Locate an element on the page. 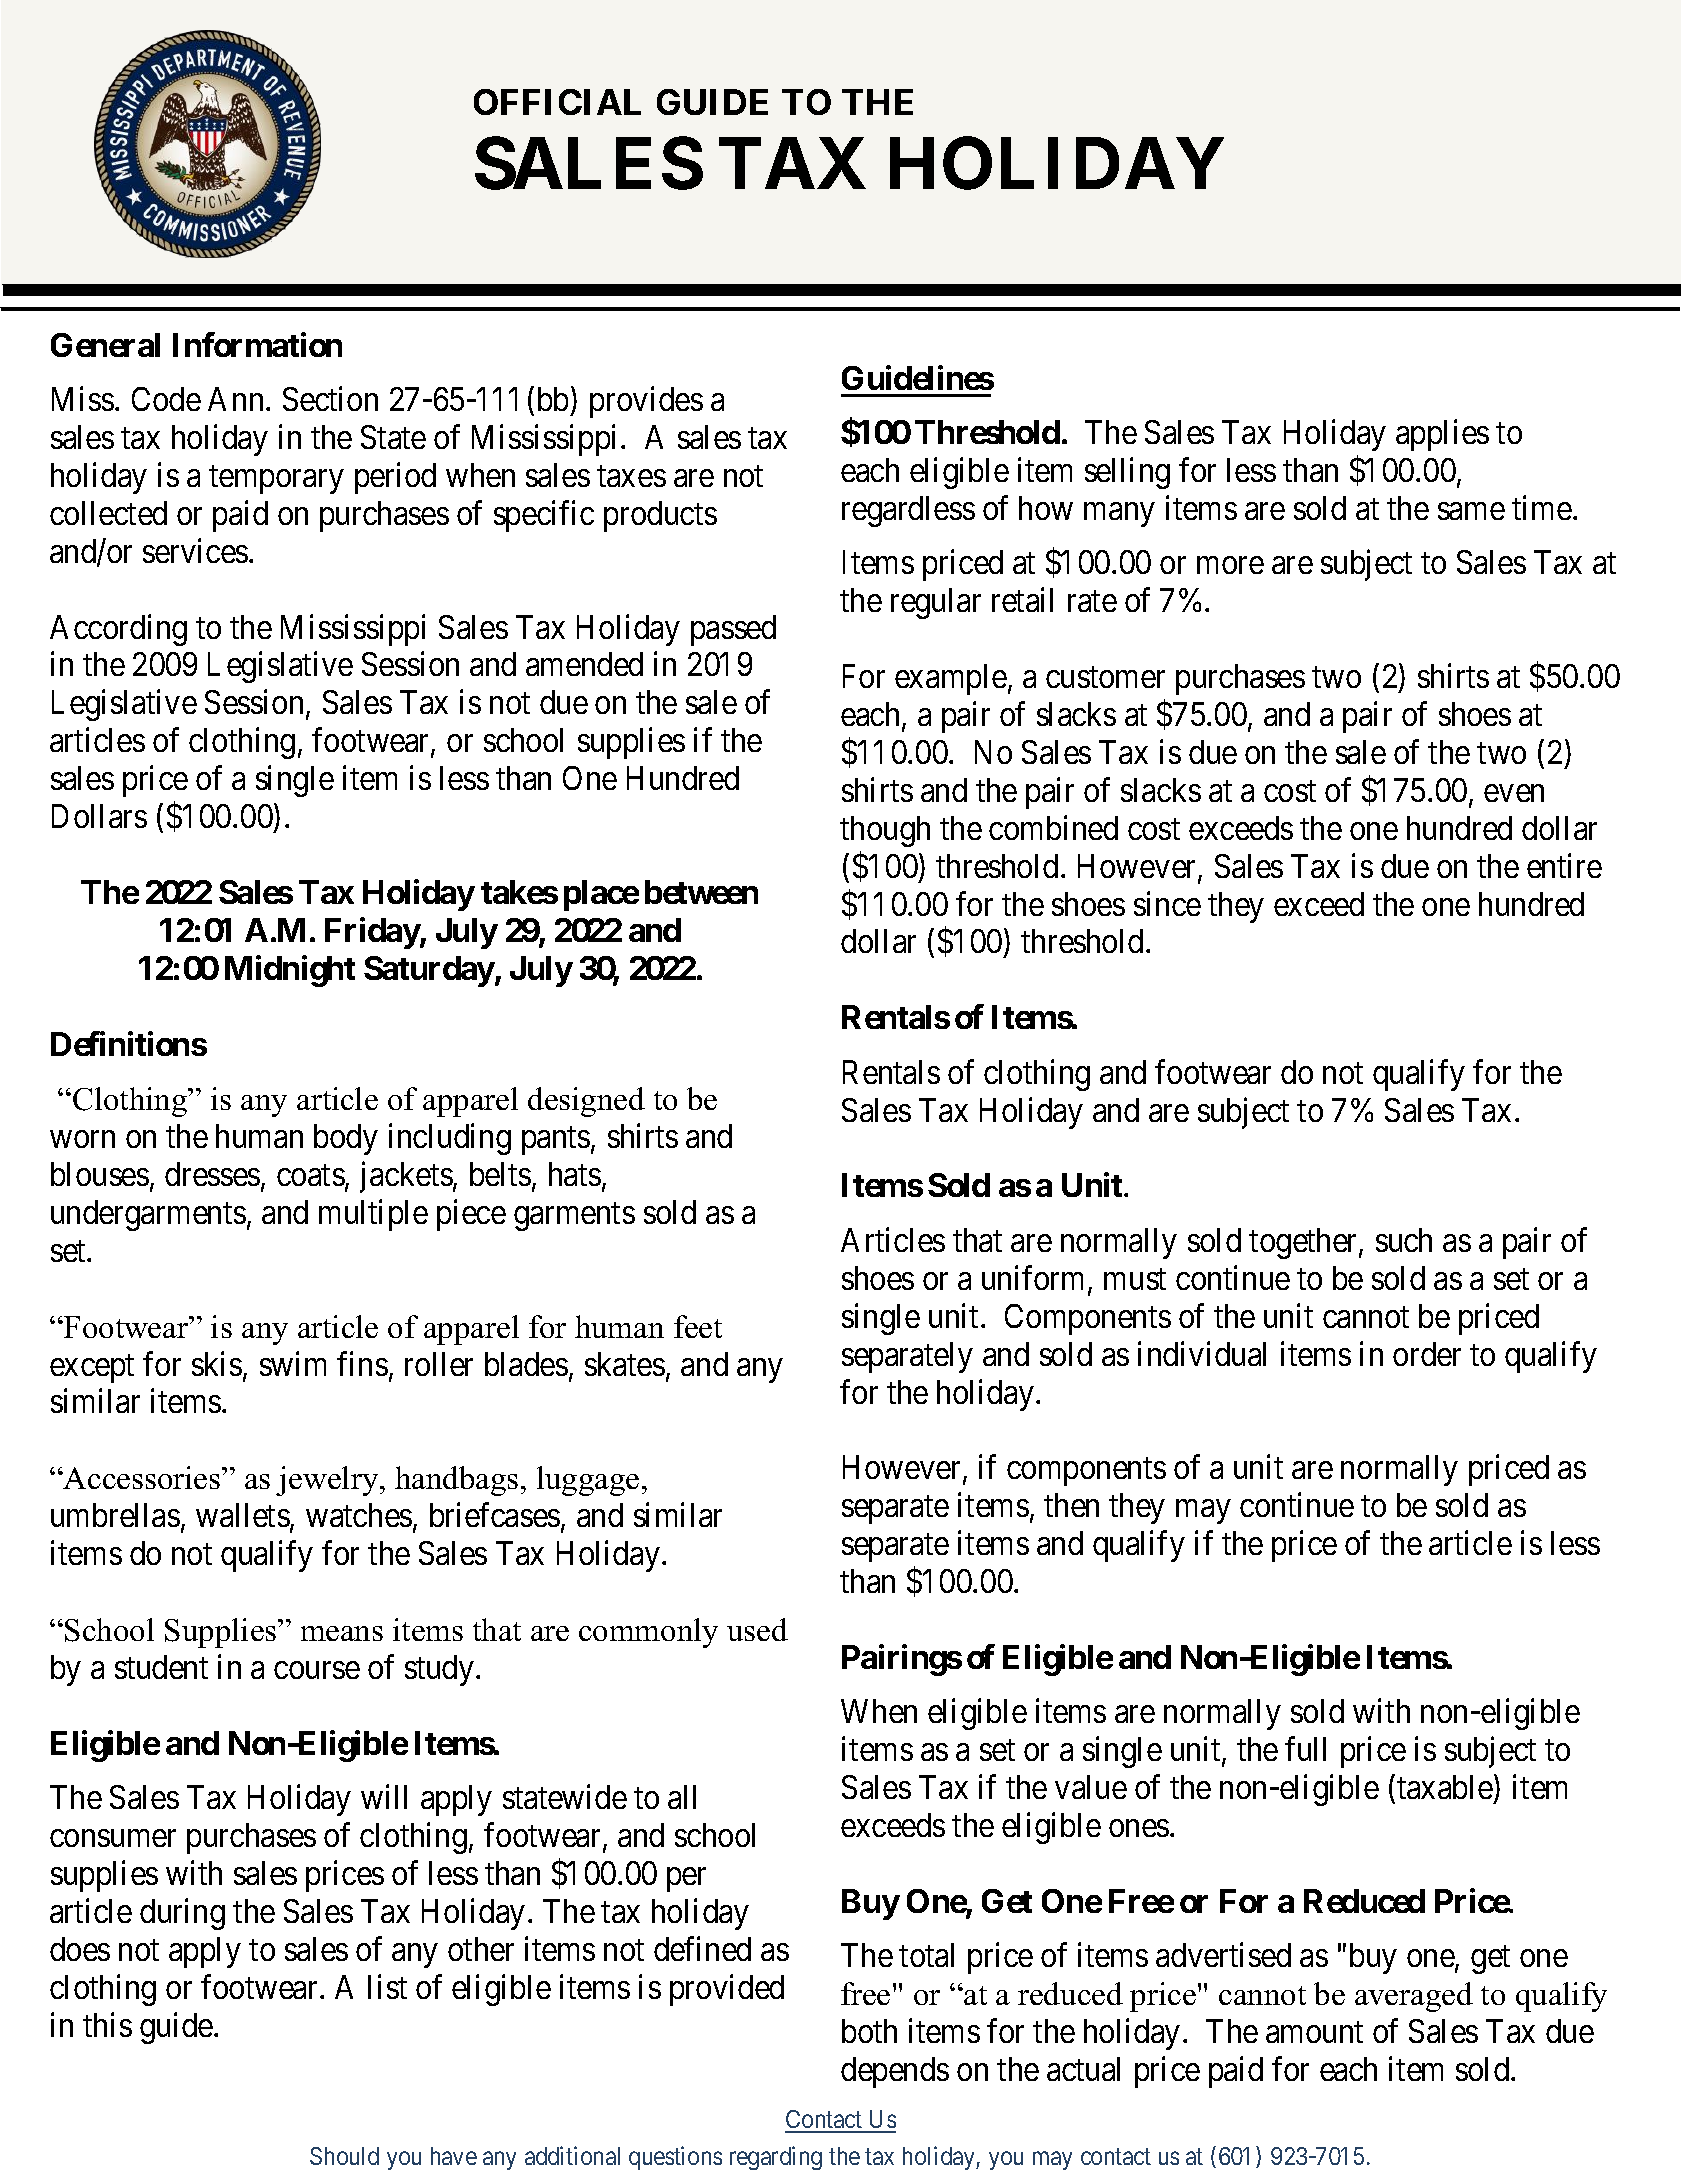 The height and width of the document is (2176, 1681). feet is located at coordinates (698, 1326).
